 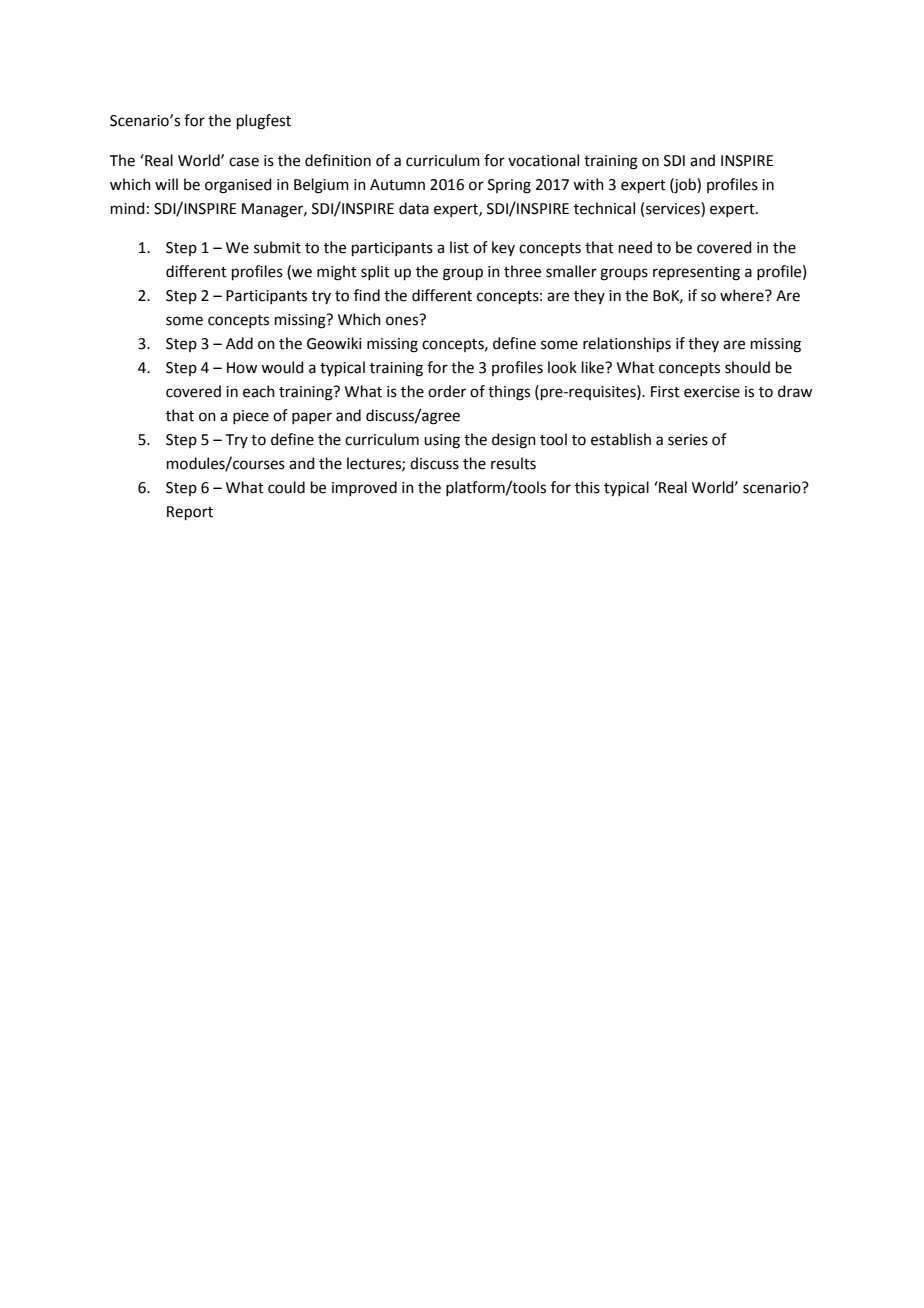 What do you see at coordinates (190, 513) in the screenshot?
I see `Report` at bounding box center [190, 513].
